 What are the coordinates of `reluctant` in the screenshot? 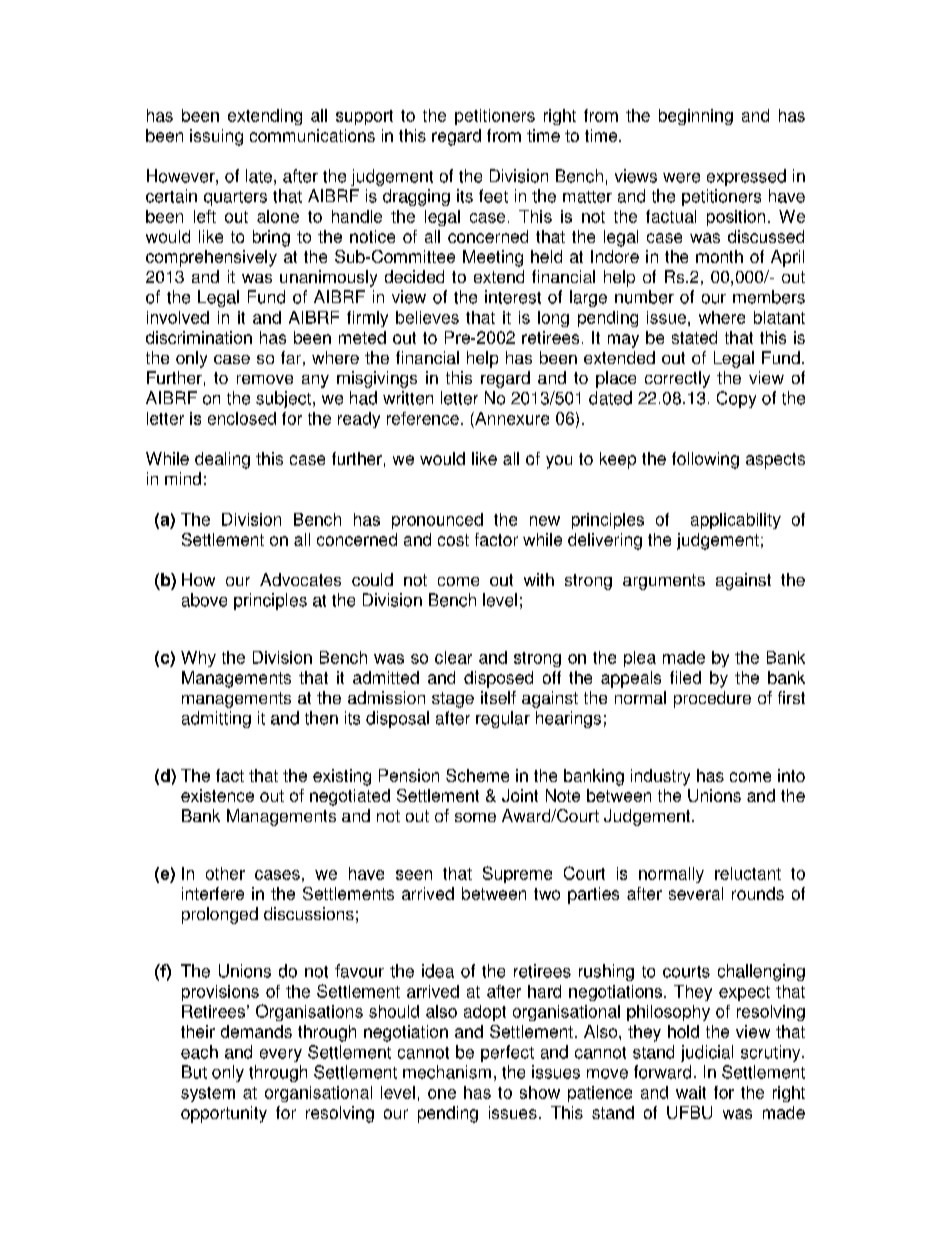 It's located at (748, 873).
